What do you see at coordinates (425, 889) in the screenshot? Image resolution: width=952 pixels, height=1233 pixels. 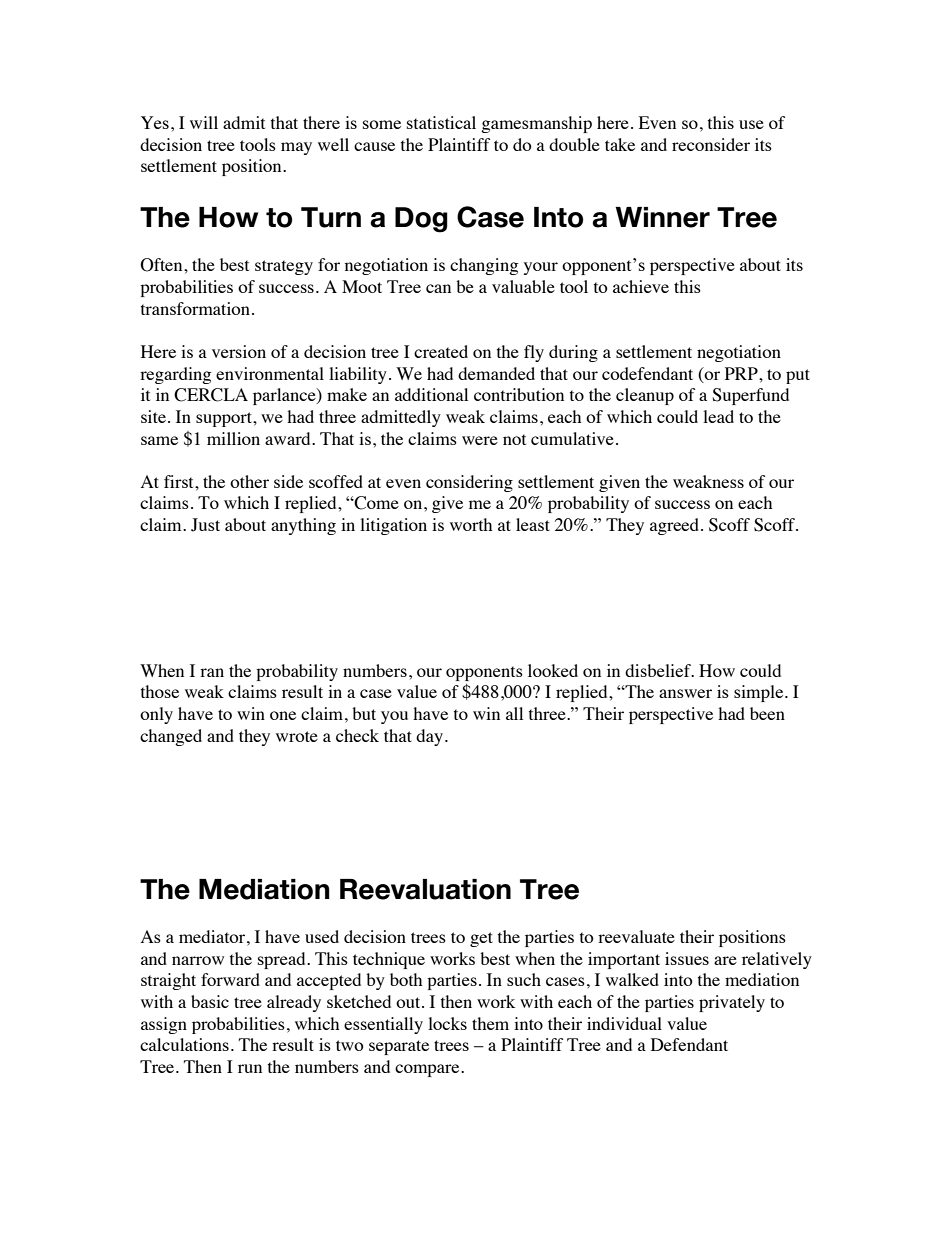 I see `Reevaluation` at bounding box center [425, 889].
